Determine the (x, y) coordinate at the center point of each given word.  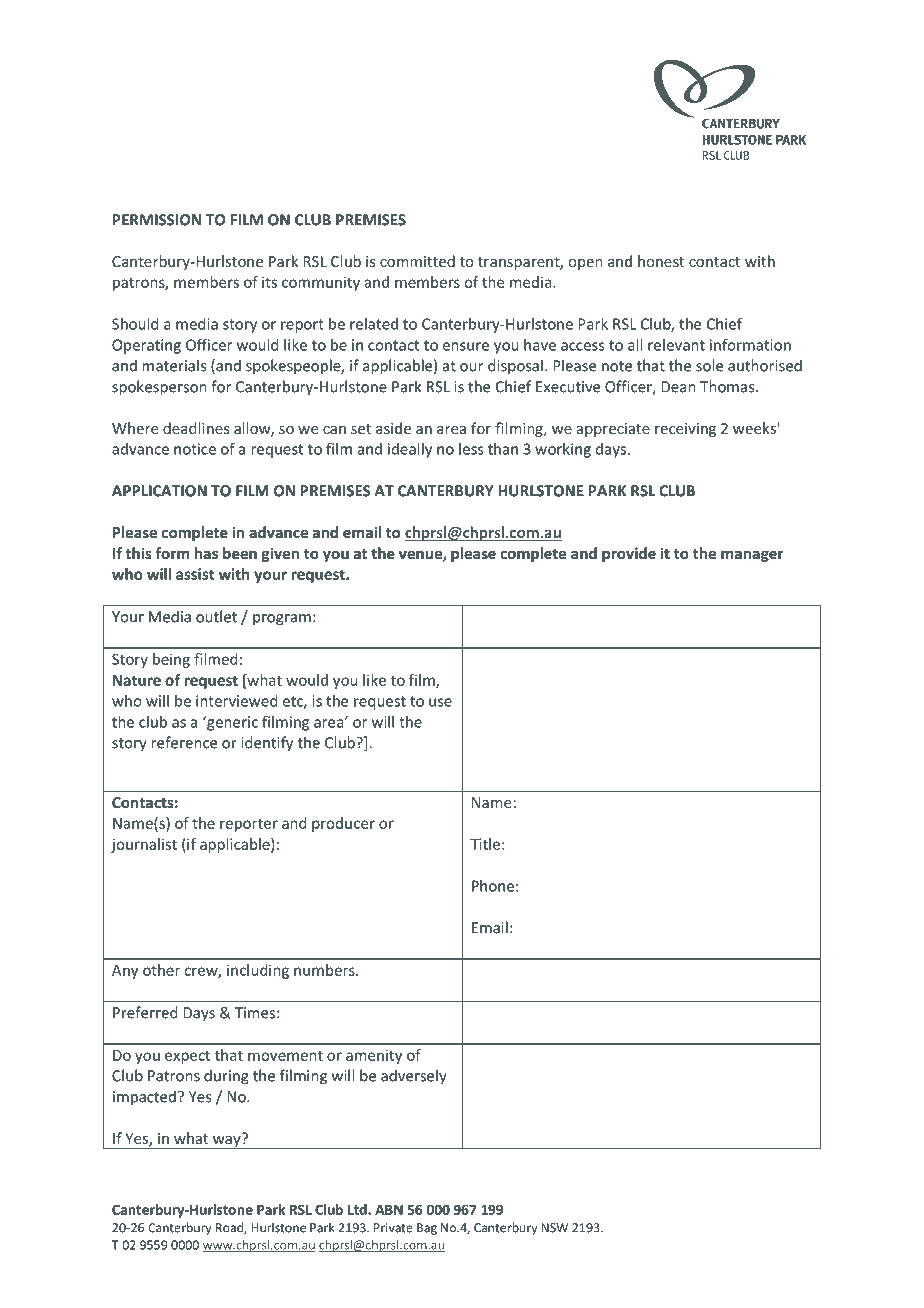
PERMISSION (157, 220)
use (440, 702)
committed (417, 261)
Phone (493, 886)
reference (184, 742)
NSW (554, 1228)
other (161, 970)
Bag (427, 1229)
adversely (414, 1077)
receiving (685, 430)
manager (752, 556)
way (226, 1141)
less (471, 449)
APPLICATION (159, 491)
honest (661, 261)
